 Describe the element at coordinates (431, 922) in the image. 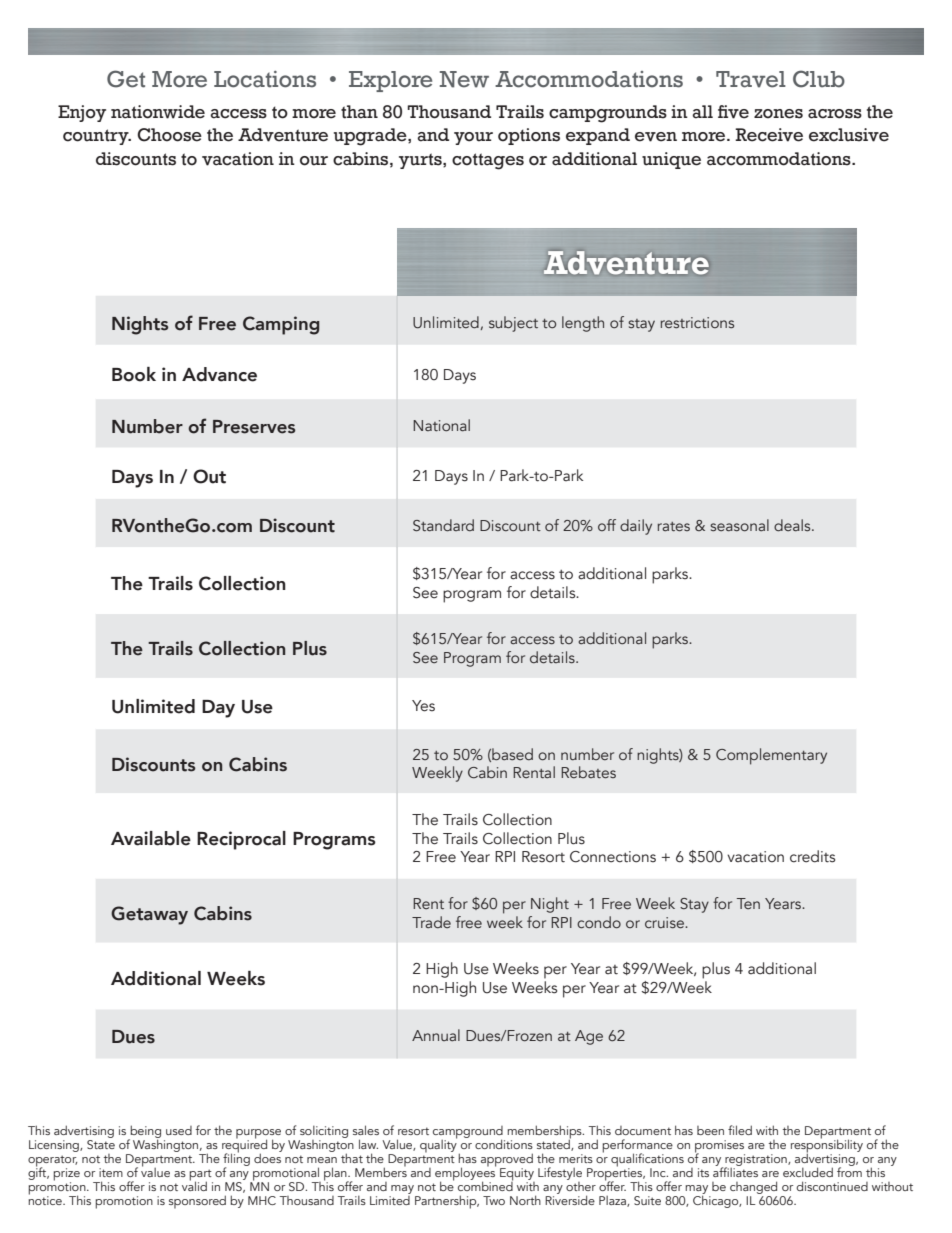

I see `Trade` at that location.
